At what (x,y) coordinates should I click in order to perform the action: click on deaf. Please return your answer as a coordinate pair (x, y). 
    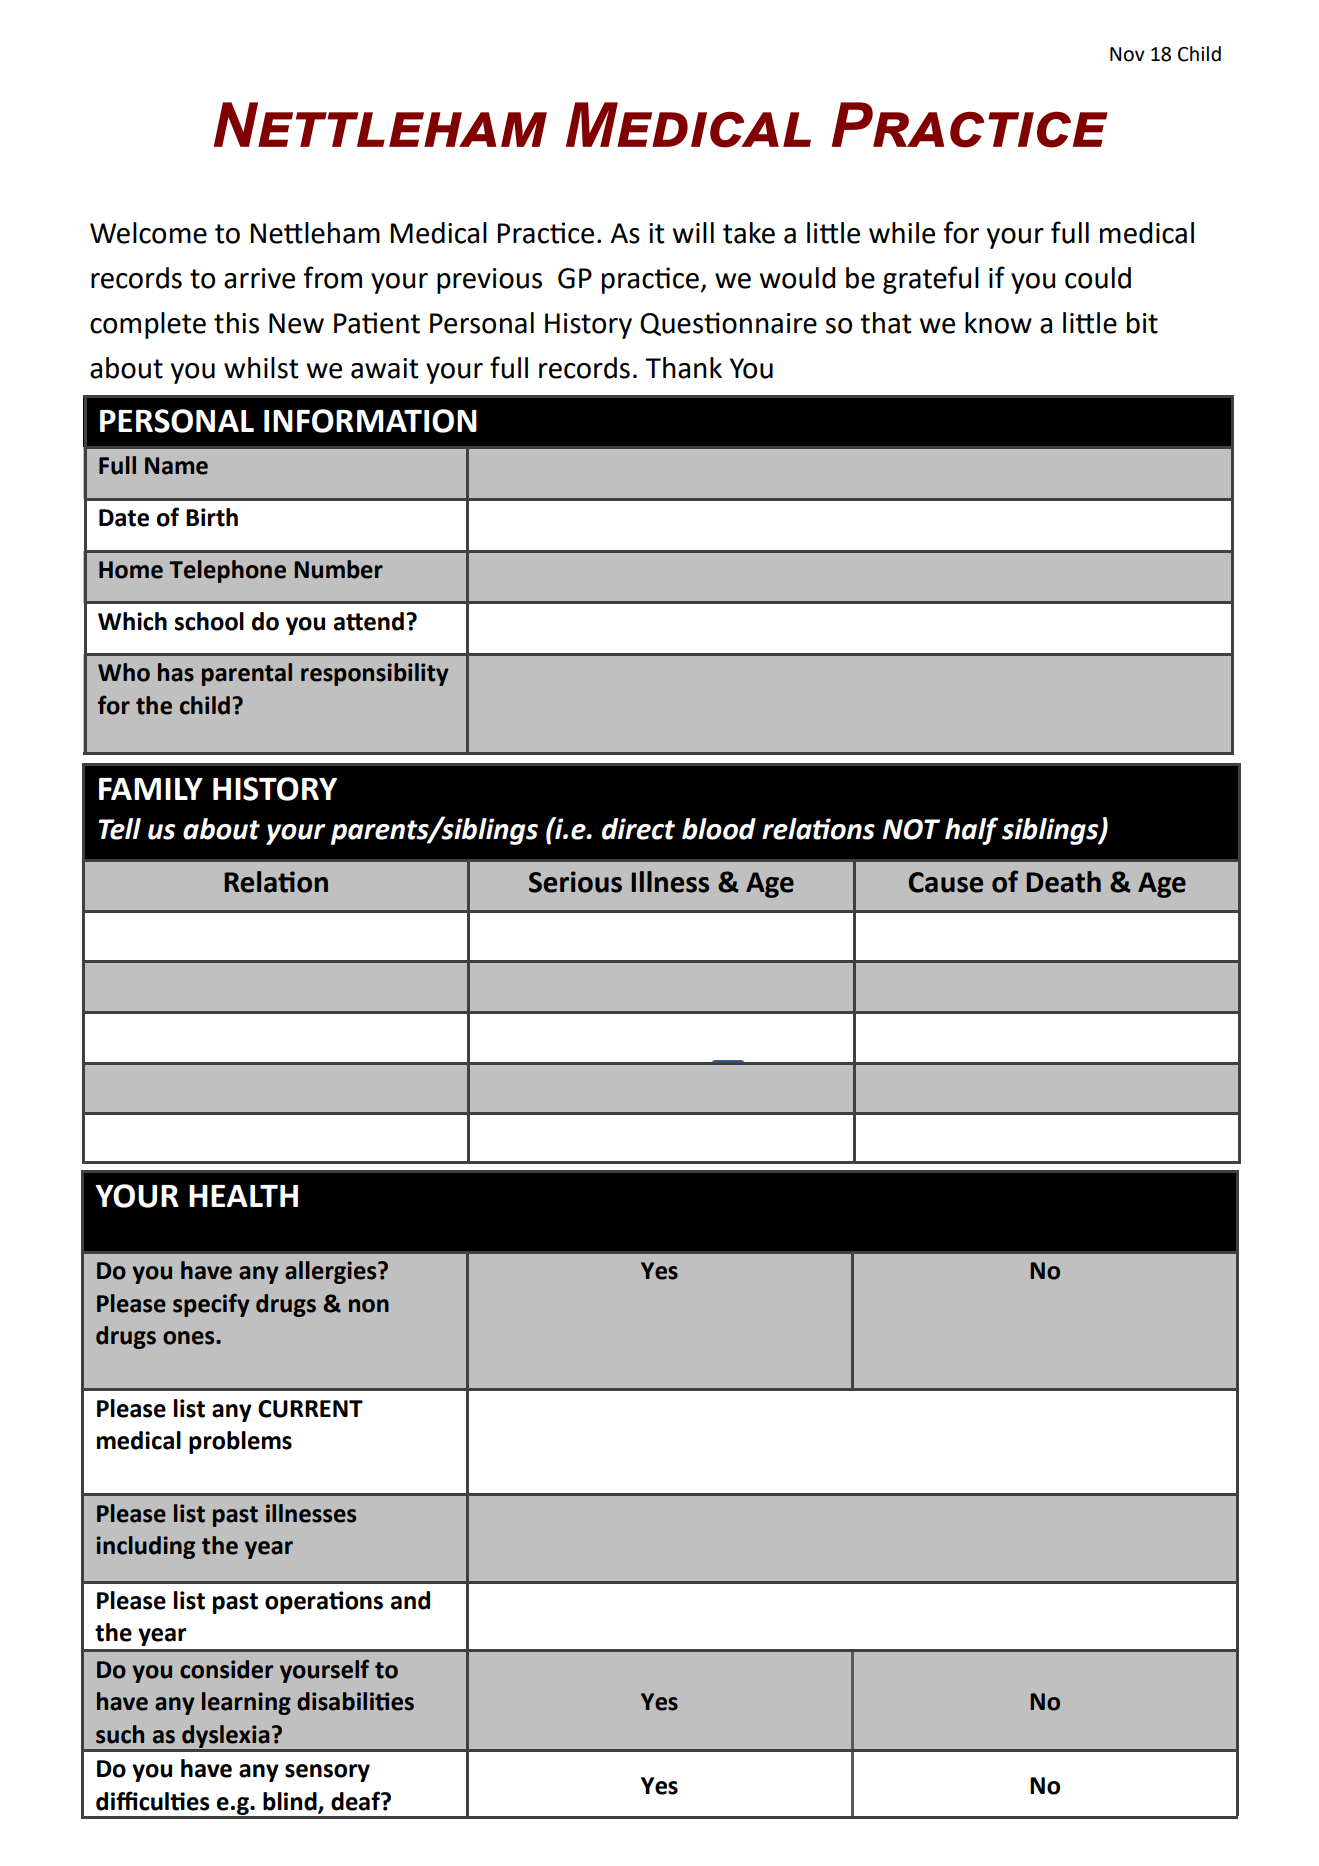
    Looking at the image, I should click on (356, 1801).
